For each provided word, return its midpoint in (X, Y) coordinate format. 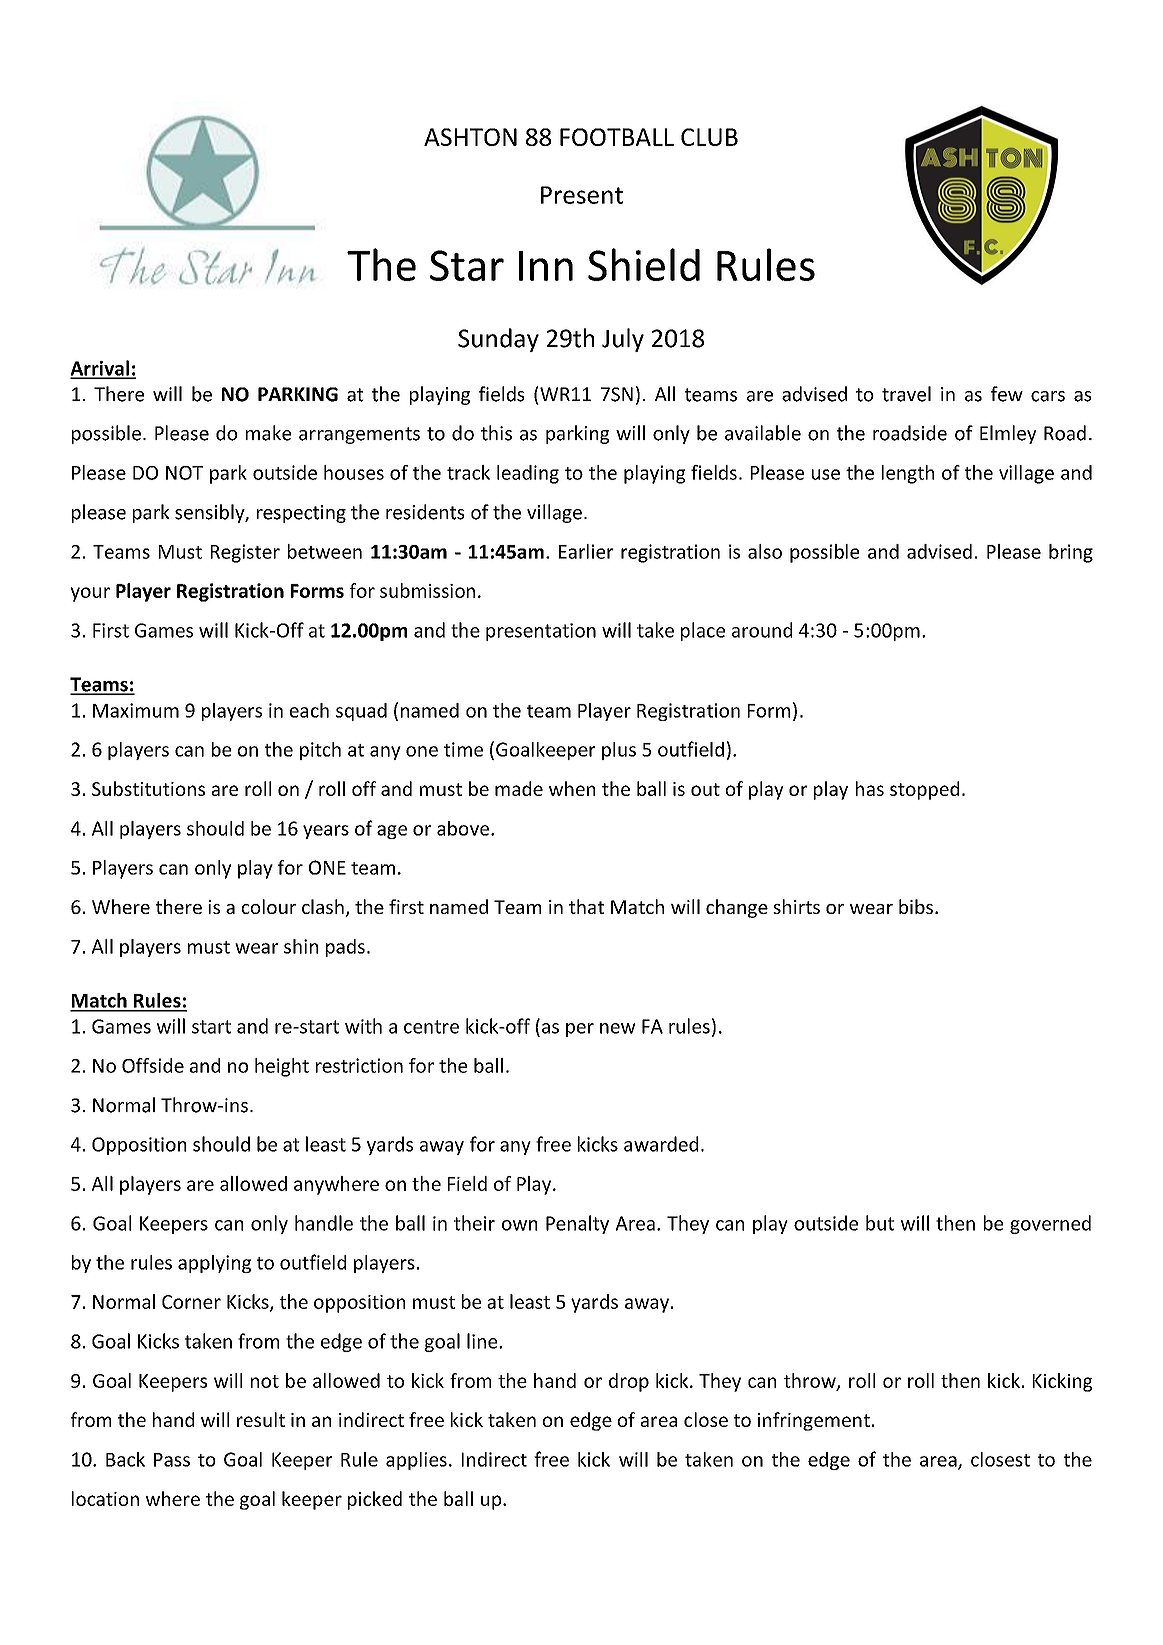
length (908, 474)
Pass (172, 1460)
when (572, 788)
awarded (661, 1144)
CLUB (709, 137)
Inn (546, 266)
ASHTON (470, 137)
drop (629, 1382)
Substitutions (148, 788)
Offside (153, 1065)
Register (245, 553)
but (880, 1223)
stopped (924, 790)
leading (528, 474)
